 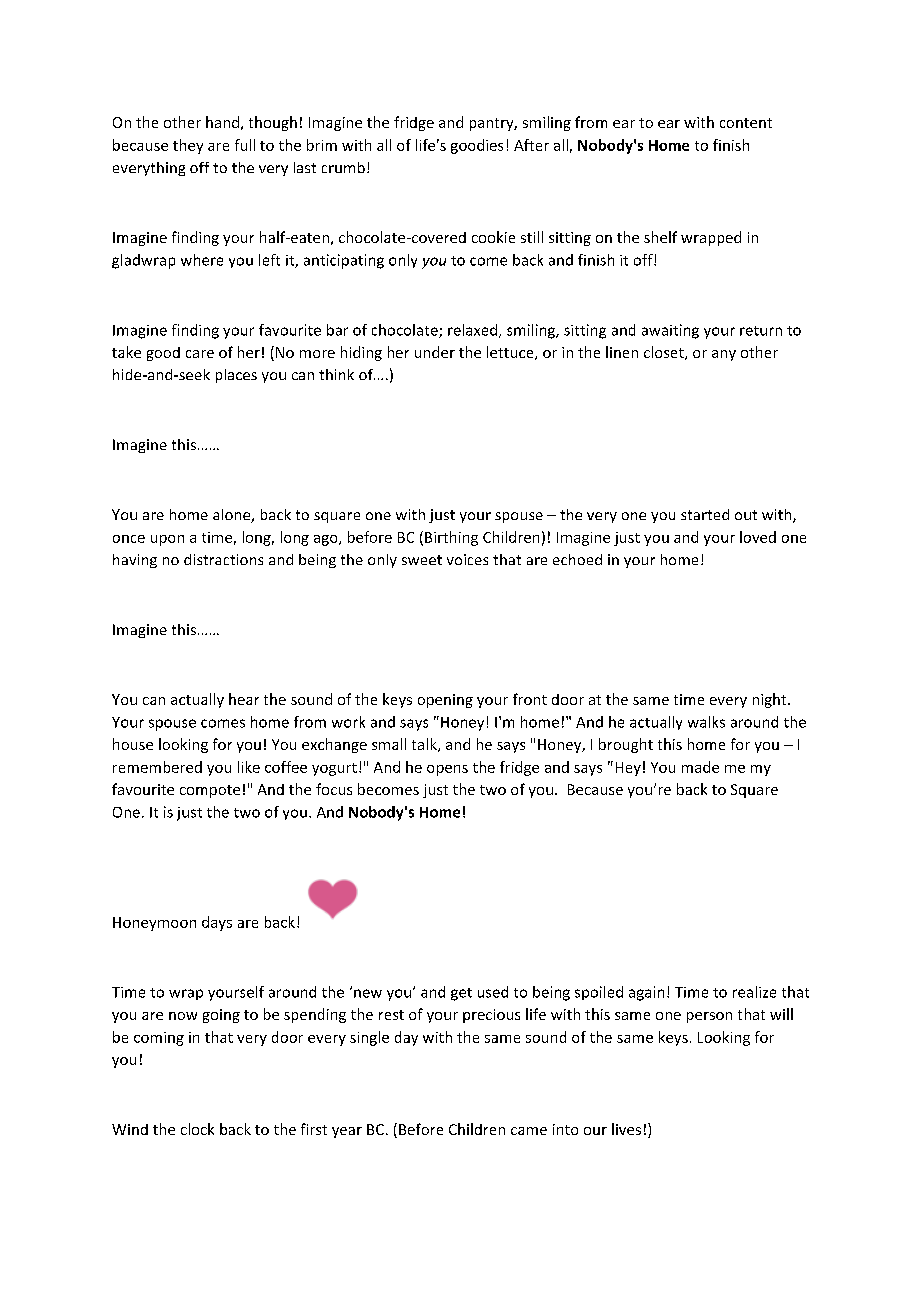 What do you see at coordinates (188, 146) in the screenshot?
I see `they` at bounding box center [188, 146].
